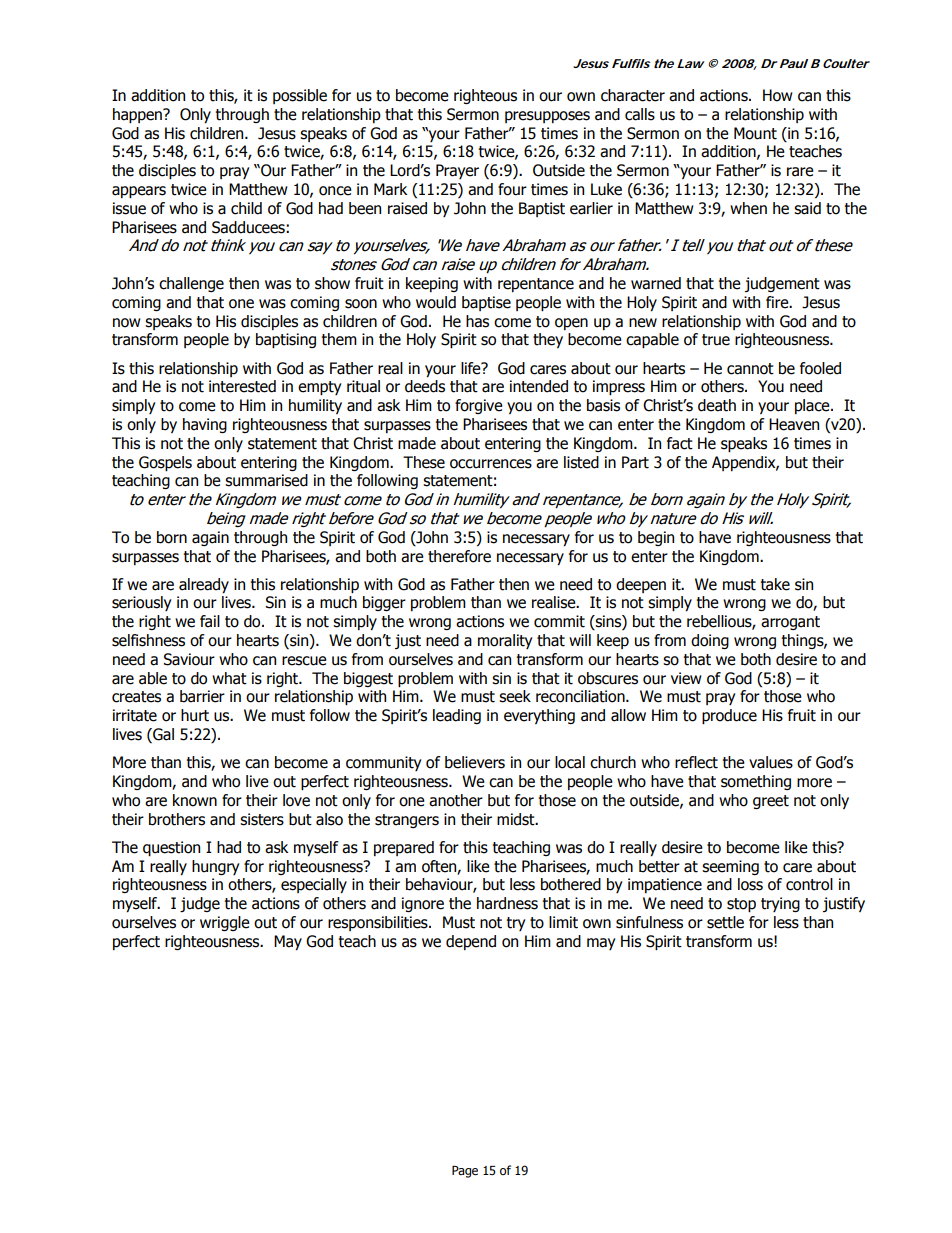 The height and width of the image is (1233, 952). What do you see at coordinates (710, 641) in the image?
I see `doing` at bounding box center [710, 641].
